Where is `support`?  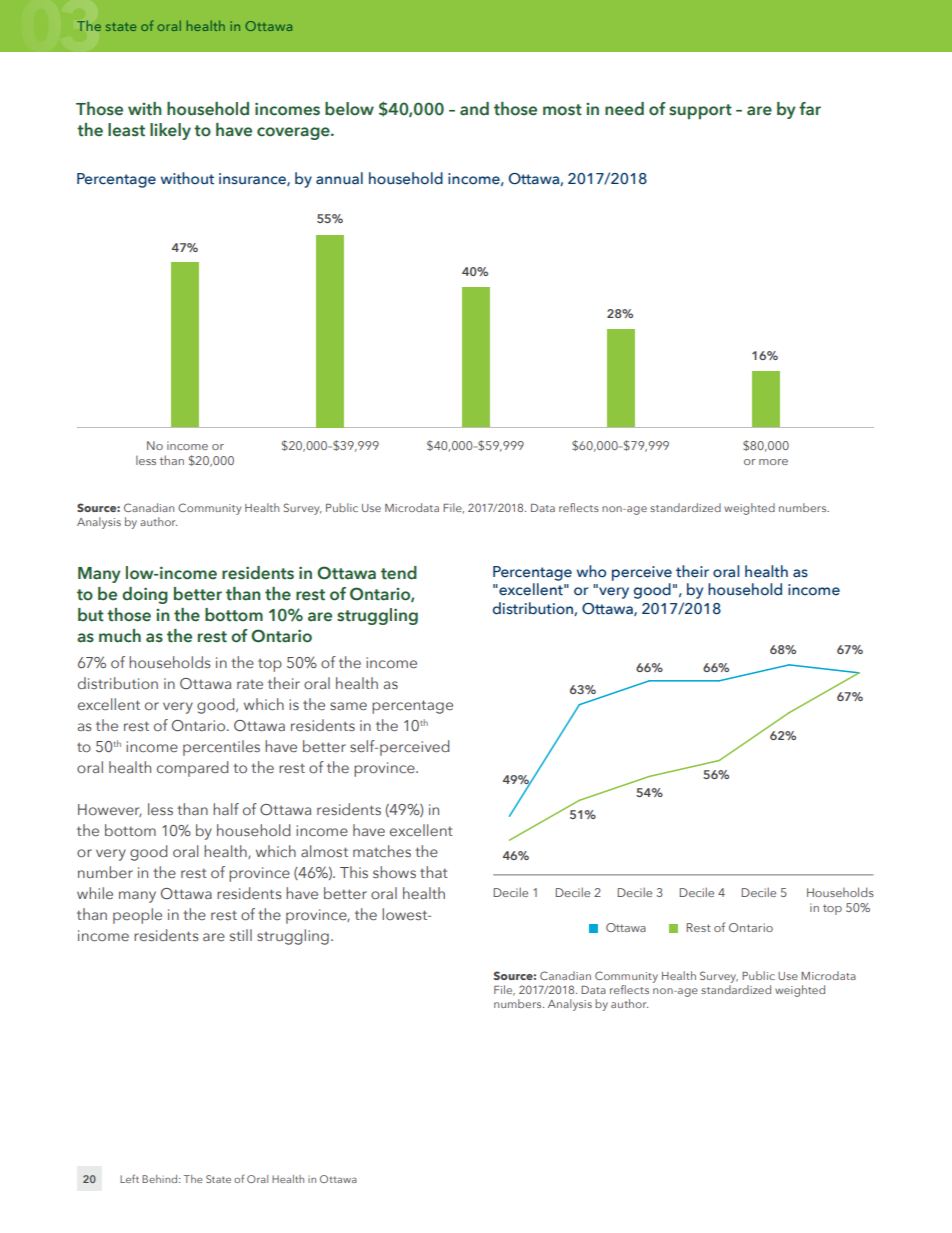 support is located at coordinates (700, 111).
